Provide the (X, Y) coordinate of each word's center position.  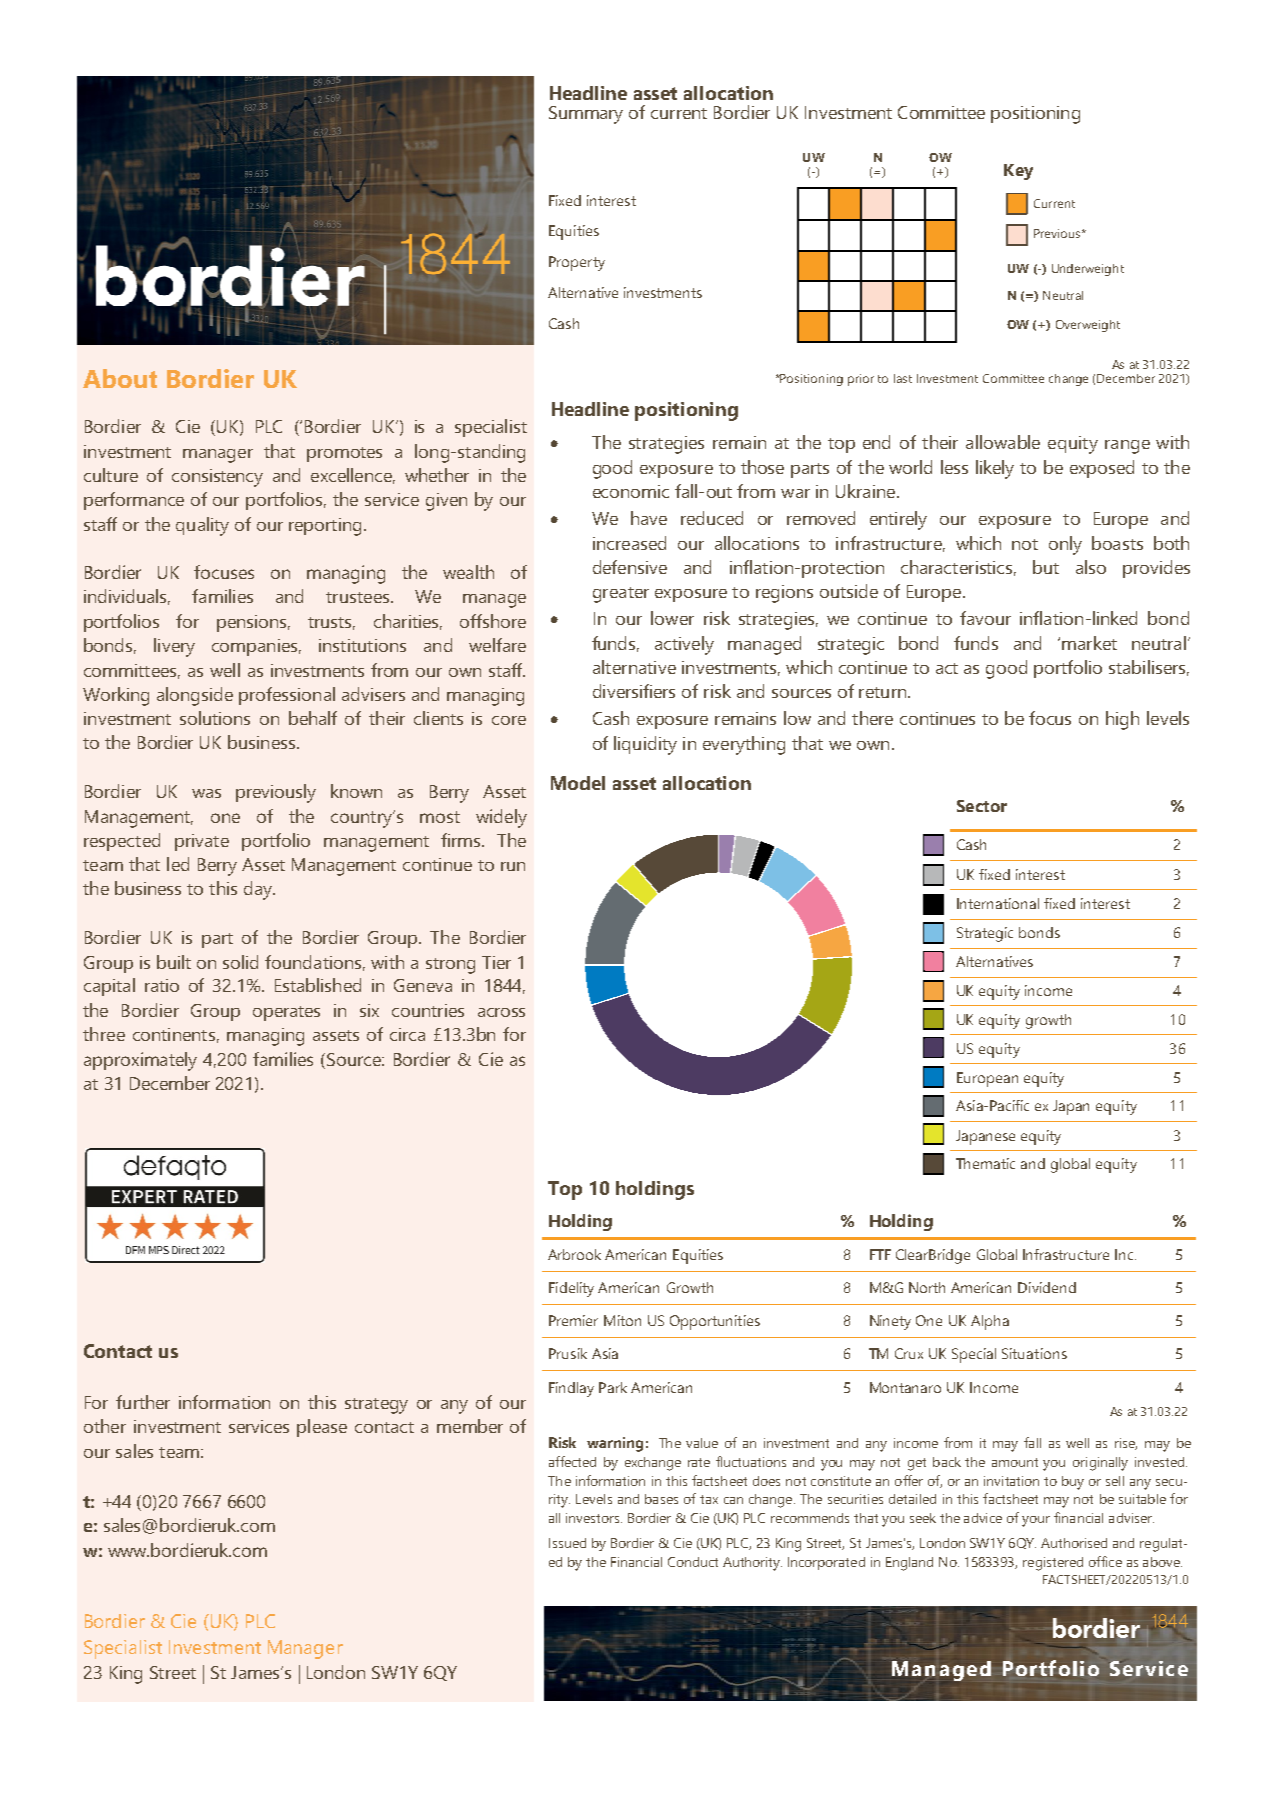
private (202, 842)
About (120, 378)
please (322, 1428)
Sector (982, 806)
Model (578, 783)
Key (1018, 172)
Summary (586, 115)
